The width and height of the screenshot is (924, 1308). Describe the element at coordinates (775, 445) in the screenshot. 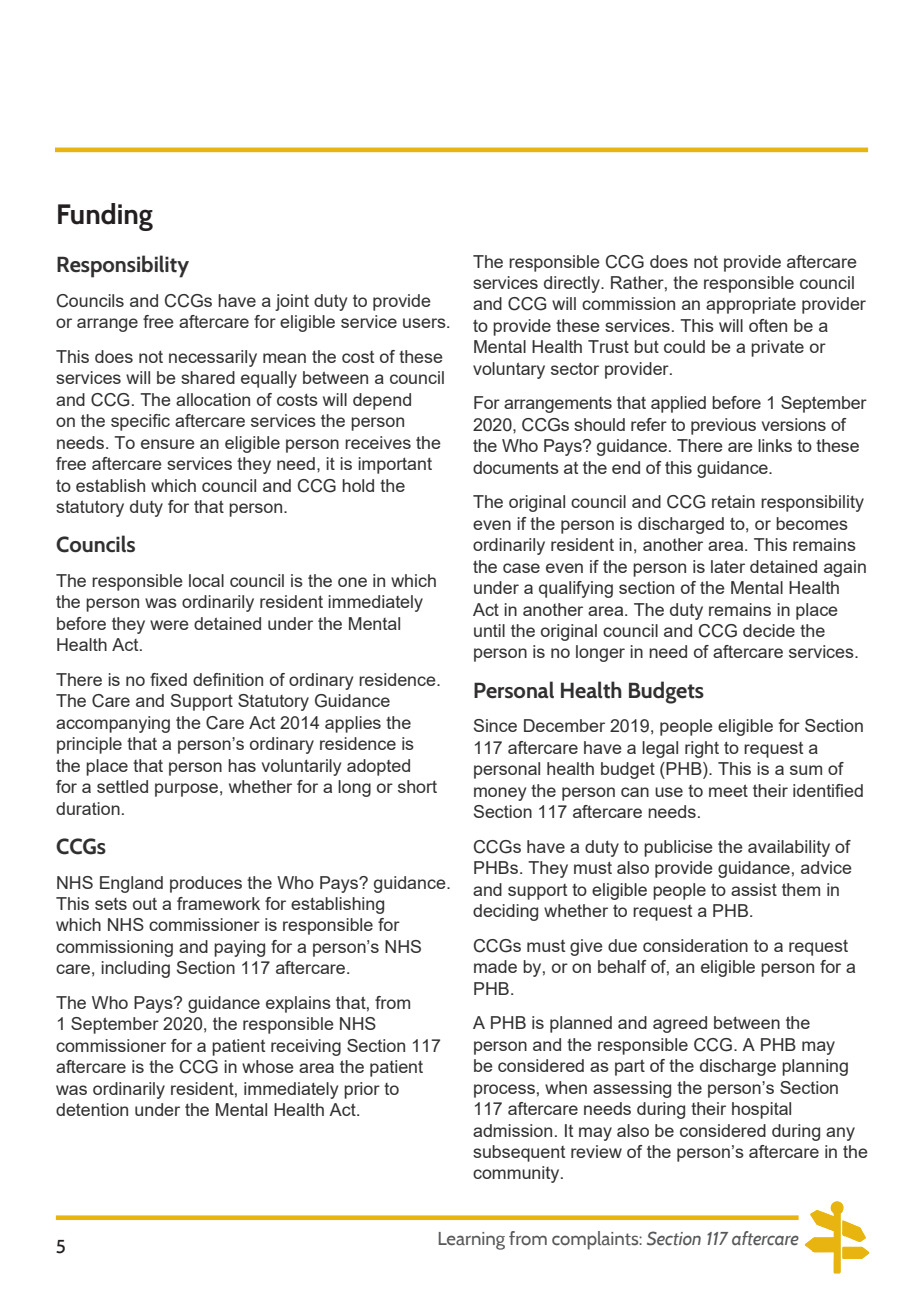

I see `links` at that location.
